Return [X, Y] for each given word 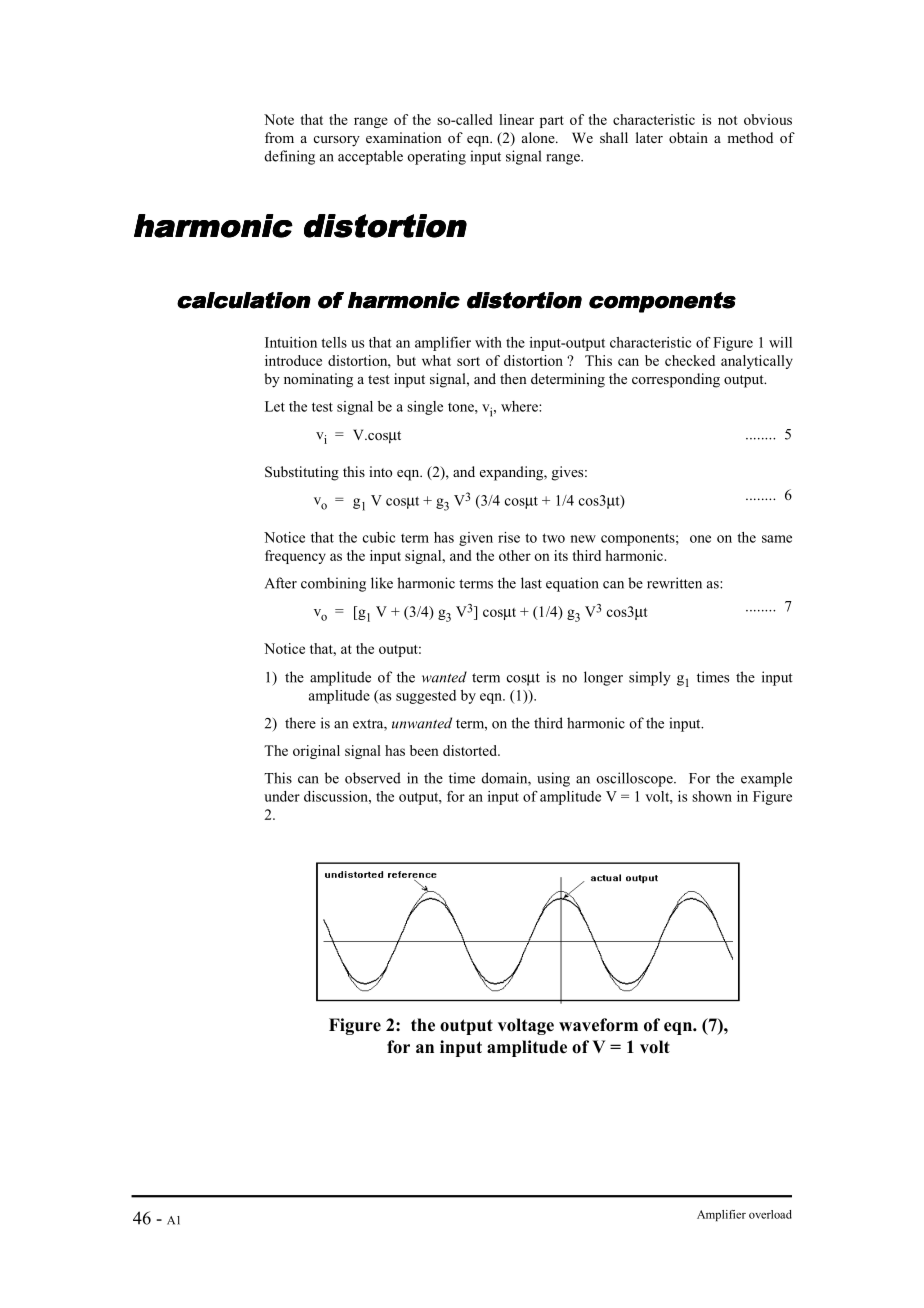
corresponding [676, 380]
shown [712, 796]
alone [539, 137]
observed [373, 778]
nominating [318, 380]
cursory [337, 141]
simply [650, 678]
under [282, 796]
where [520, 406]
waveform [598, 1025]
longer [603, 678]
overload [770, 1214]
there [300, 723]
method [750, 137]
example [766, 779]
